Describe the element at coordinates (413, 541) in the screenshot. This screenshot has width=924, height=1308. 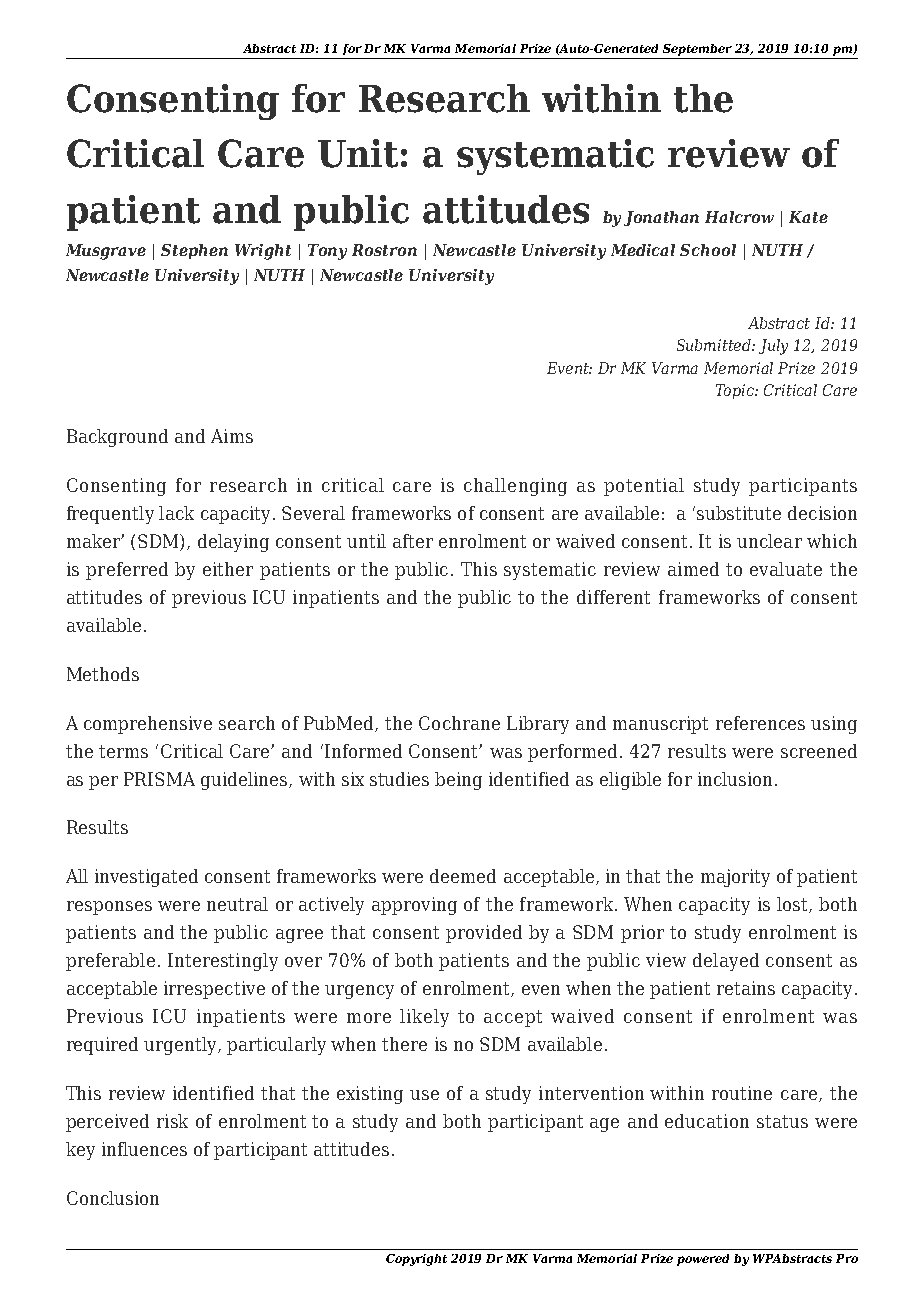
I see `after` at that location.
